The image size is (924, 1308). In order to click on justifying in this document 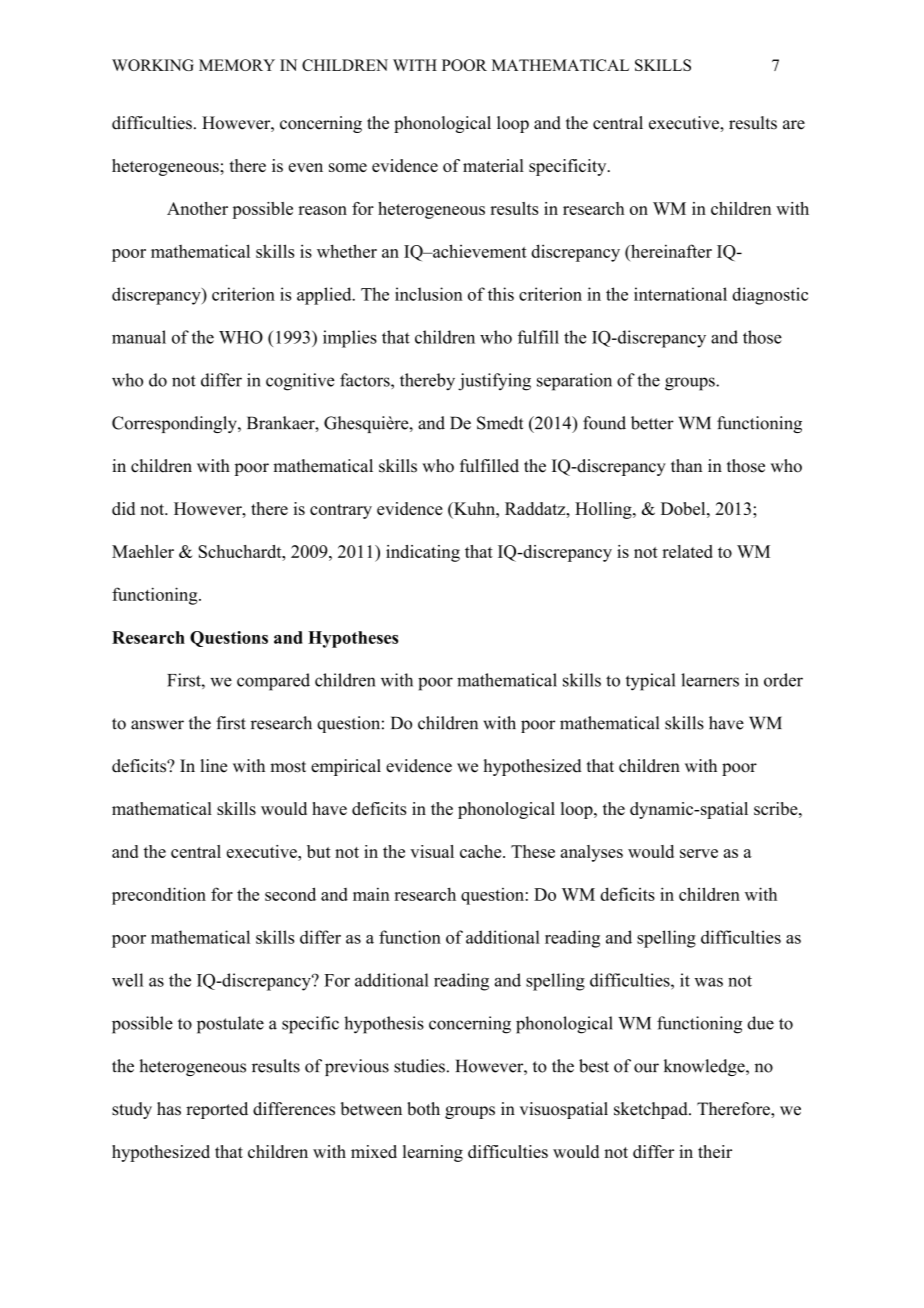, I will do `click(494, 382)`.
